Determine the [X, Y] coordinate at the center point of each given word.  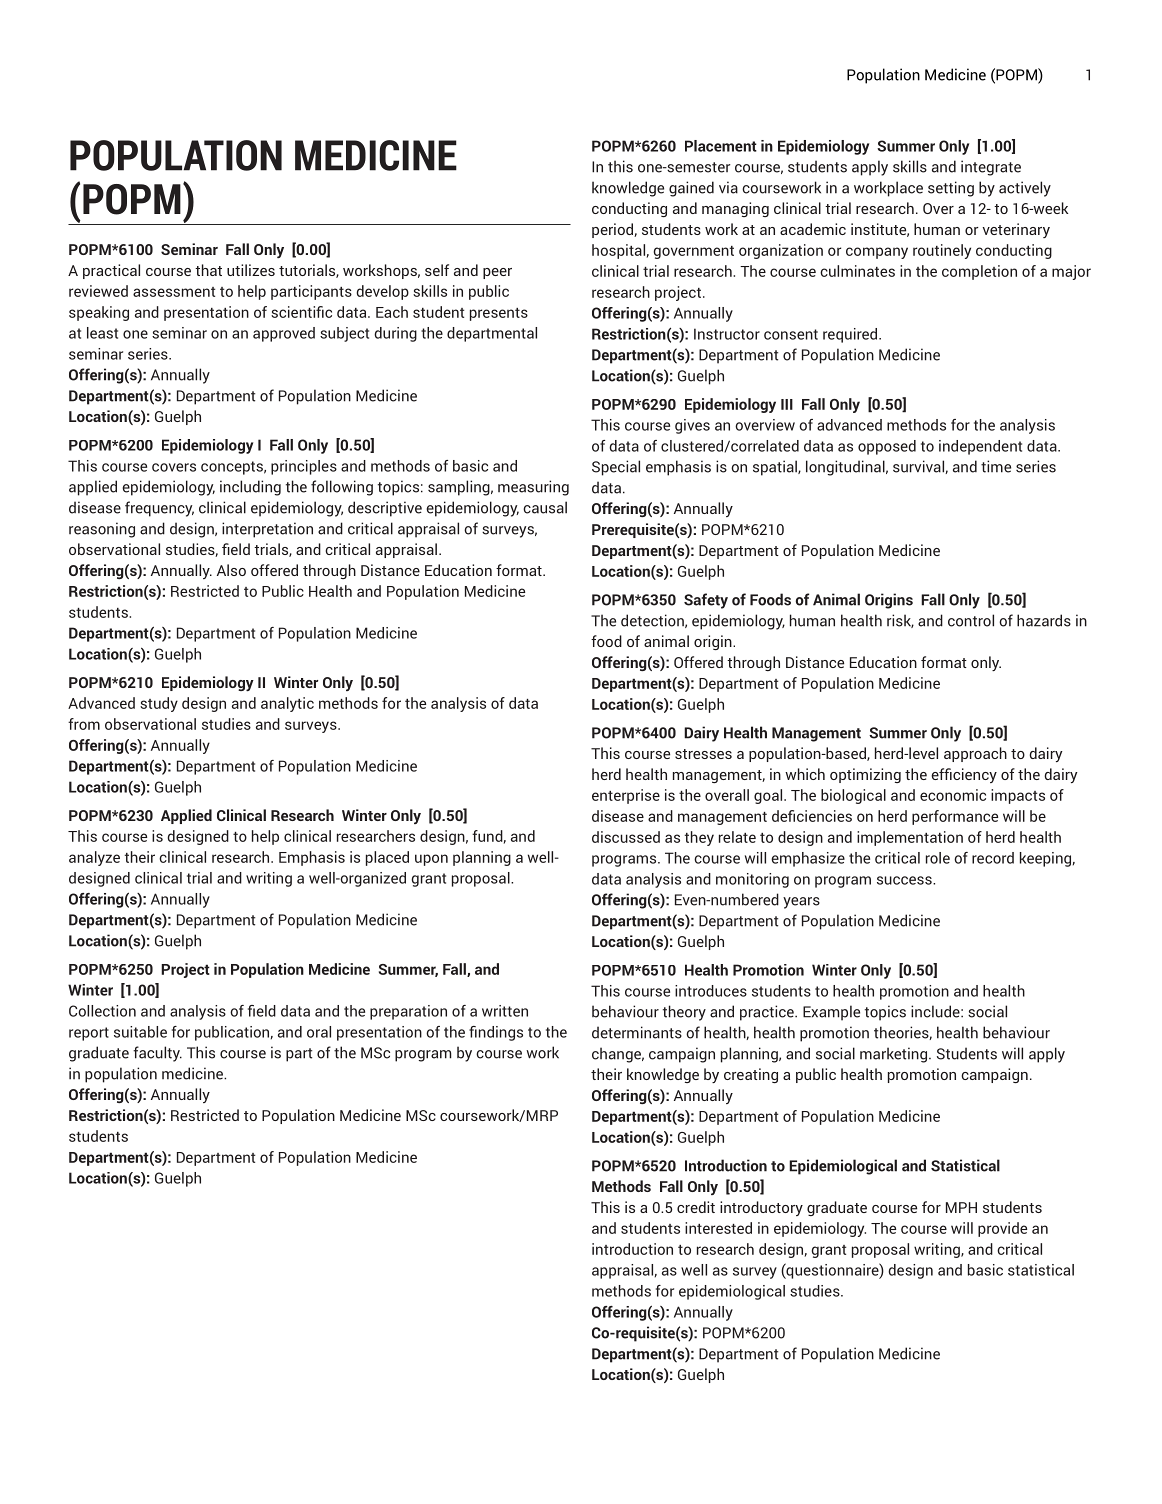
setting [951, 189]
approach [975, 754]
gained [691, 189]
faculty [157, 1054]
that [208, 270]
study [159, 704]
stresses [703, 754]
